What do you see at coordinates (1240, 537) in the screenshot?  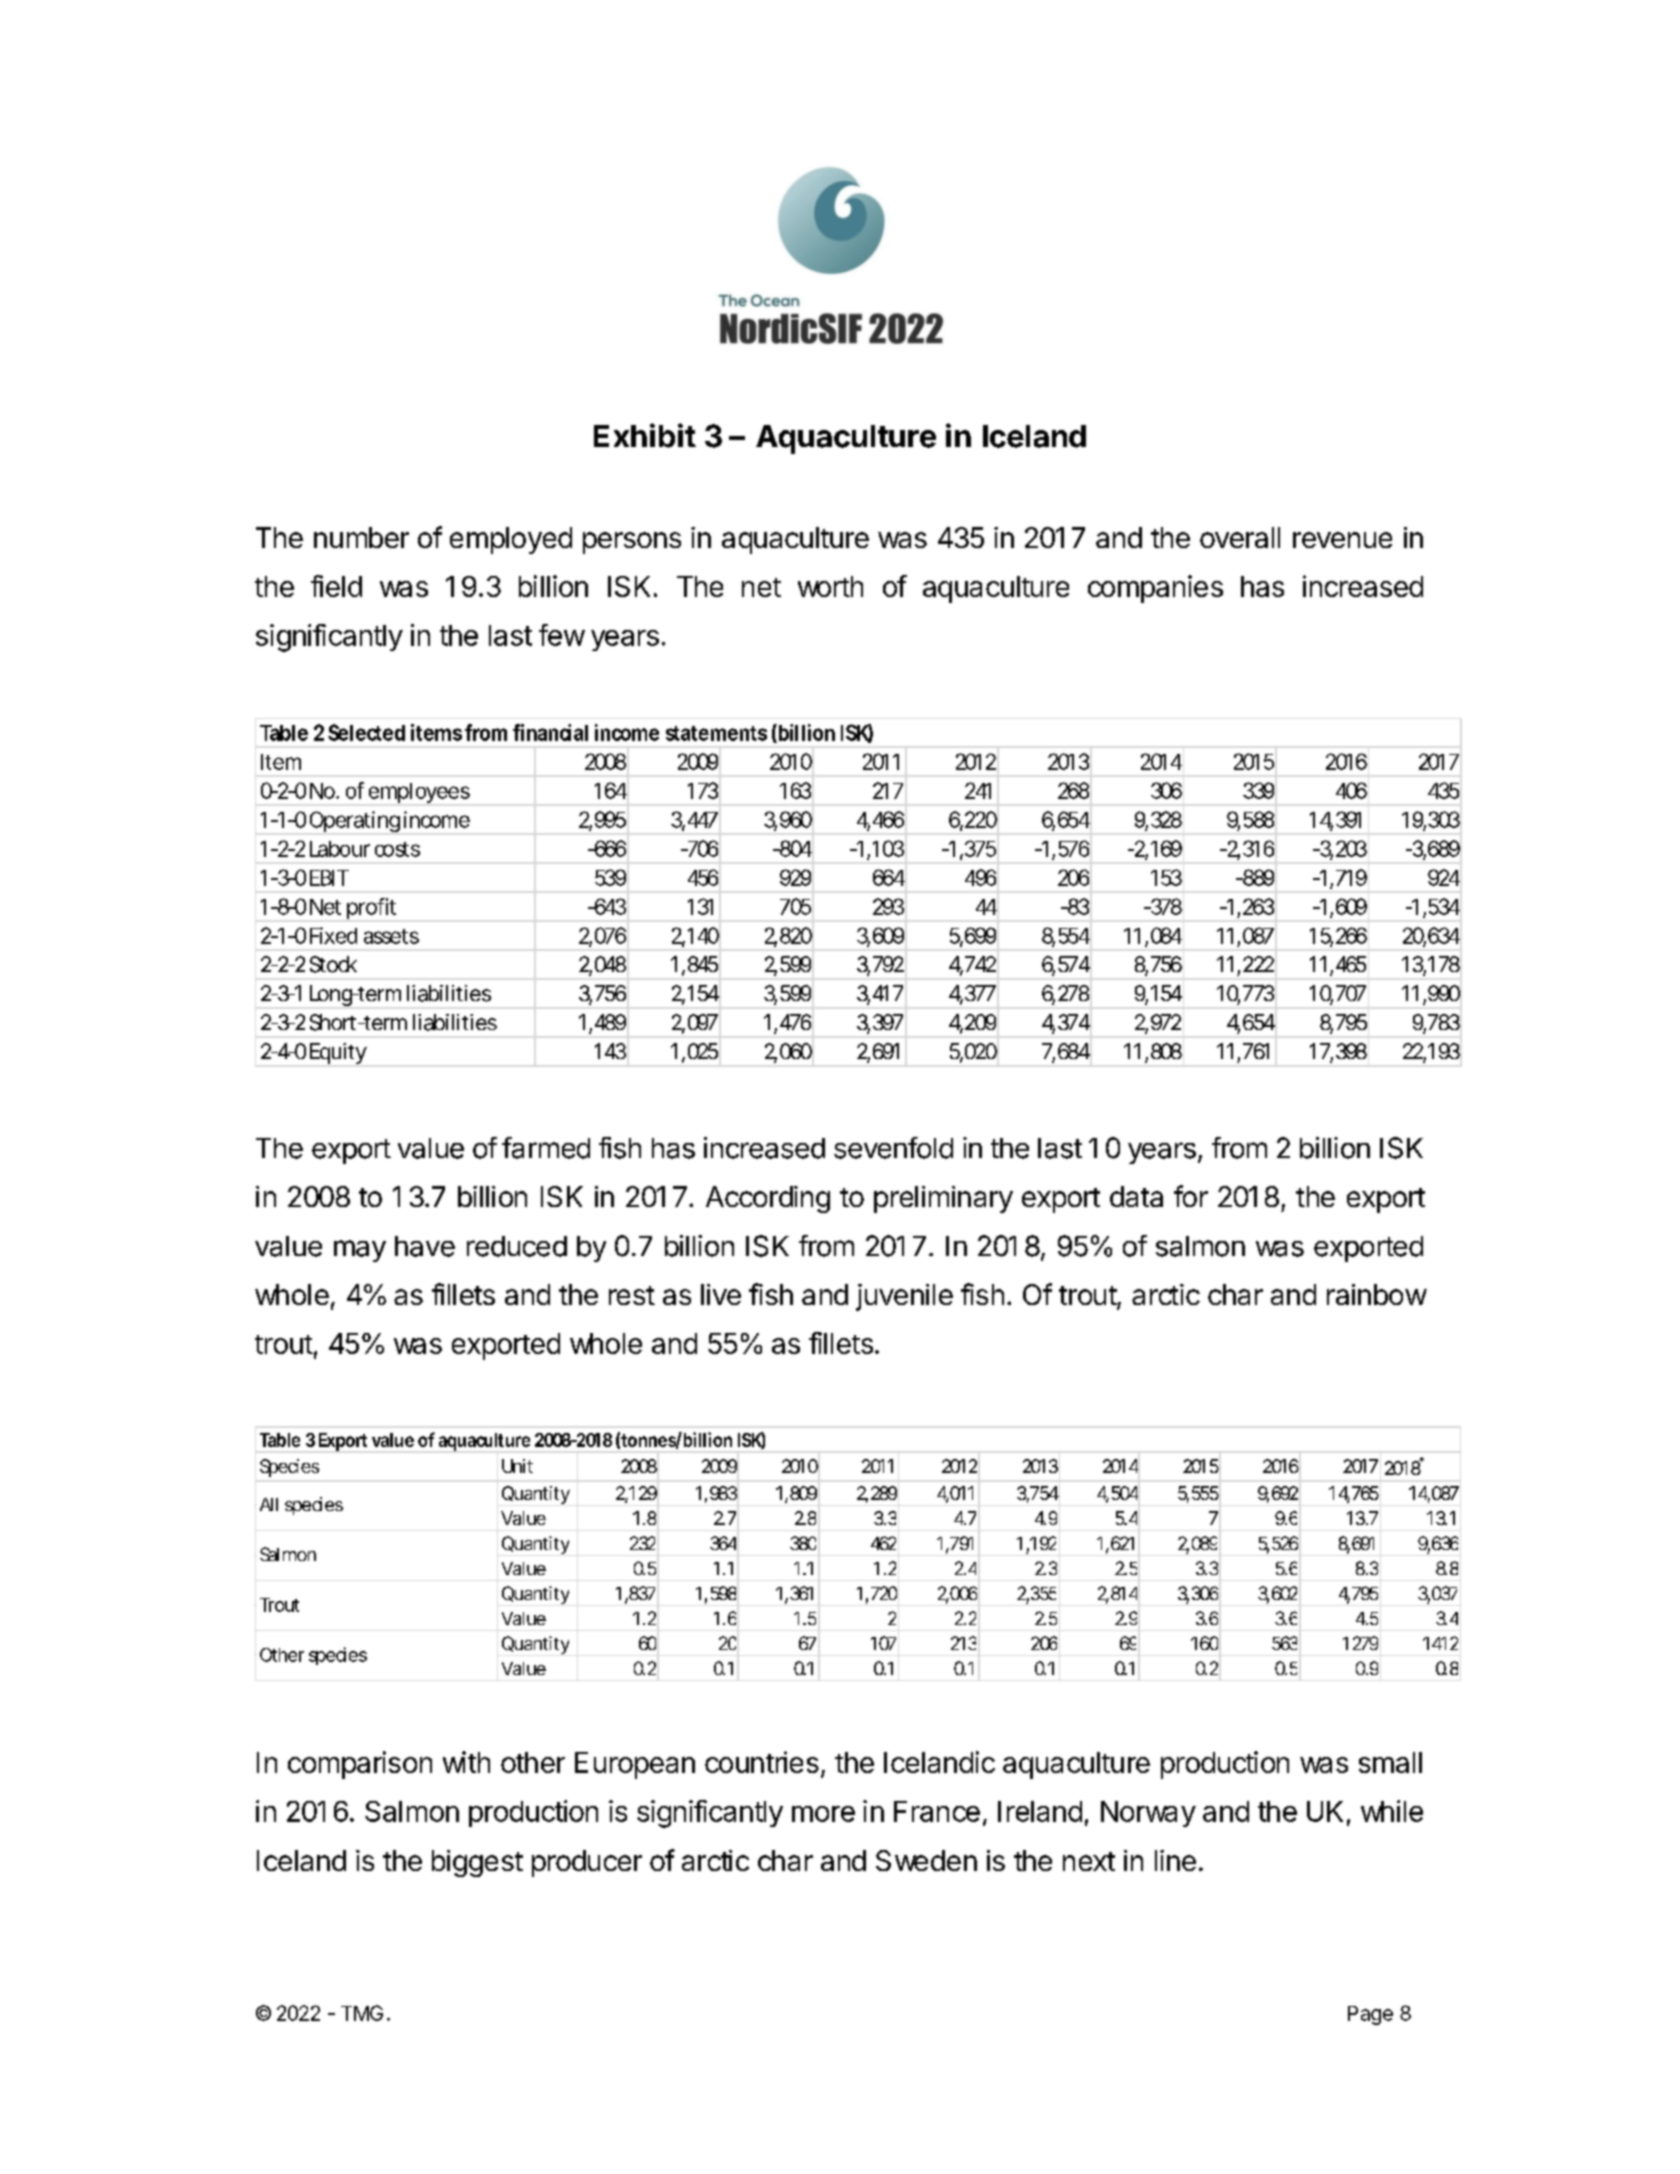 I see `overall` at bounding box center [1240, 537].
